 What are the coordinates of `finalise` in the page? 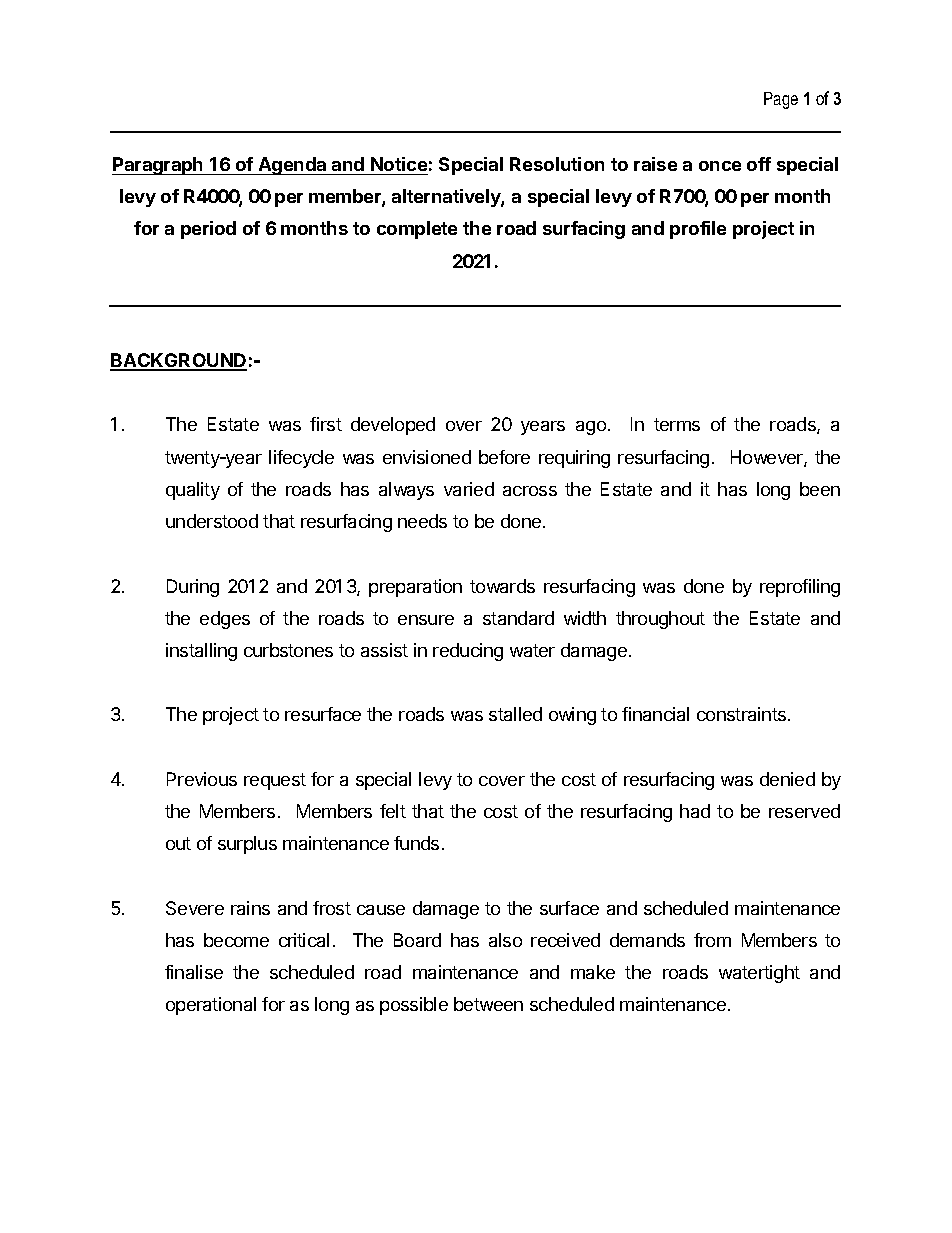 It's located at (194, 972).
